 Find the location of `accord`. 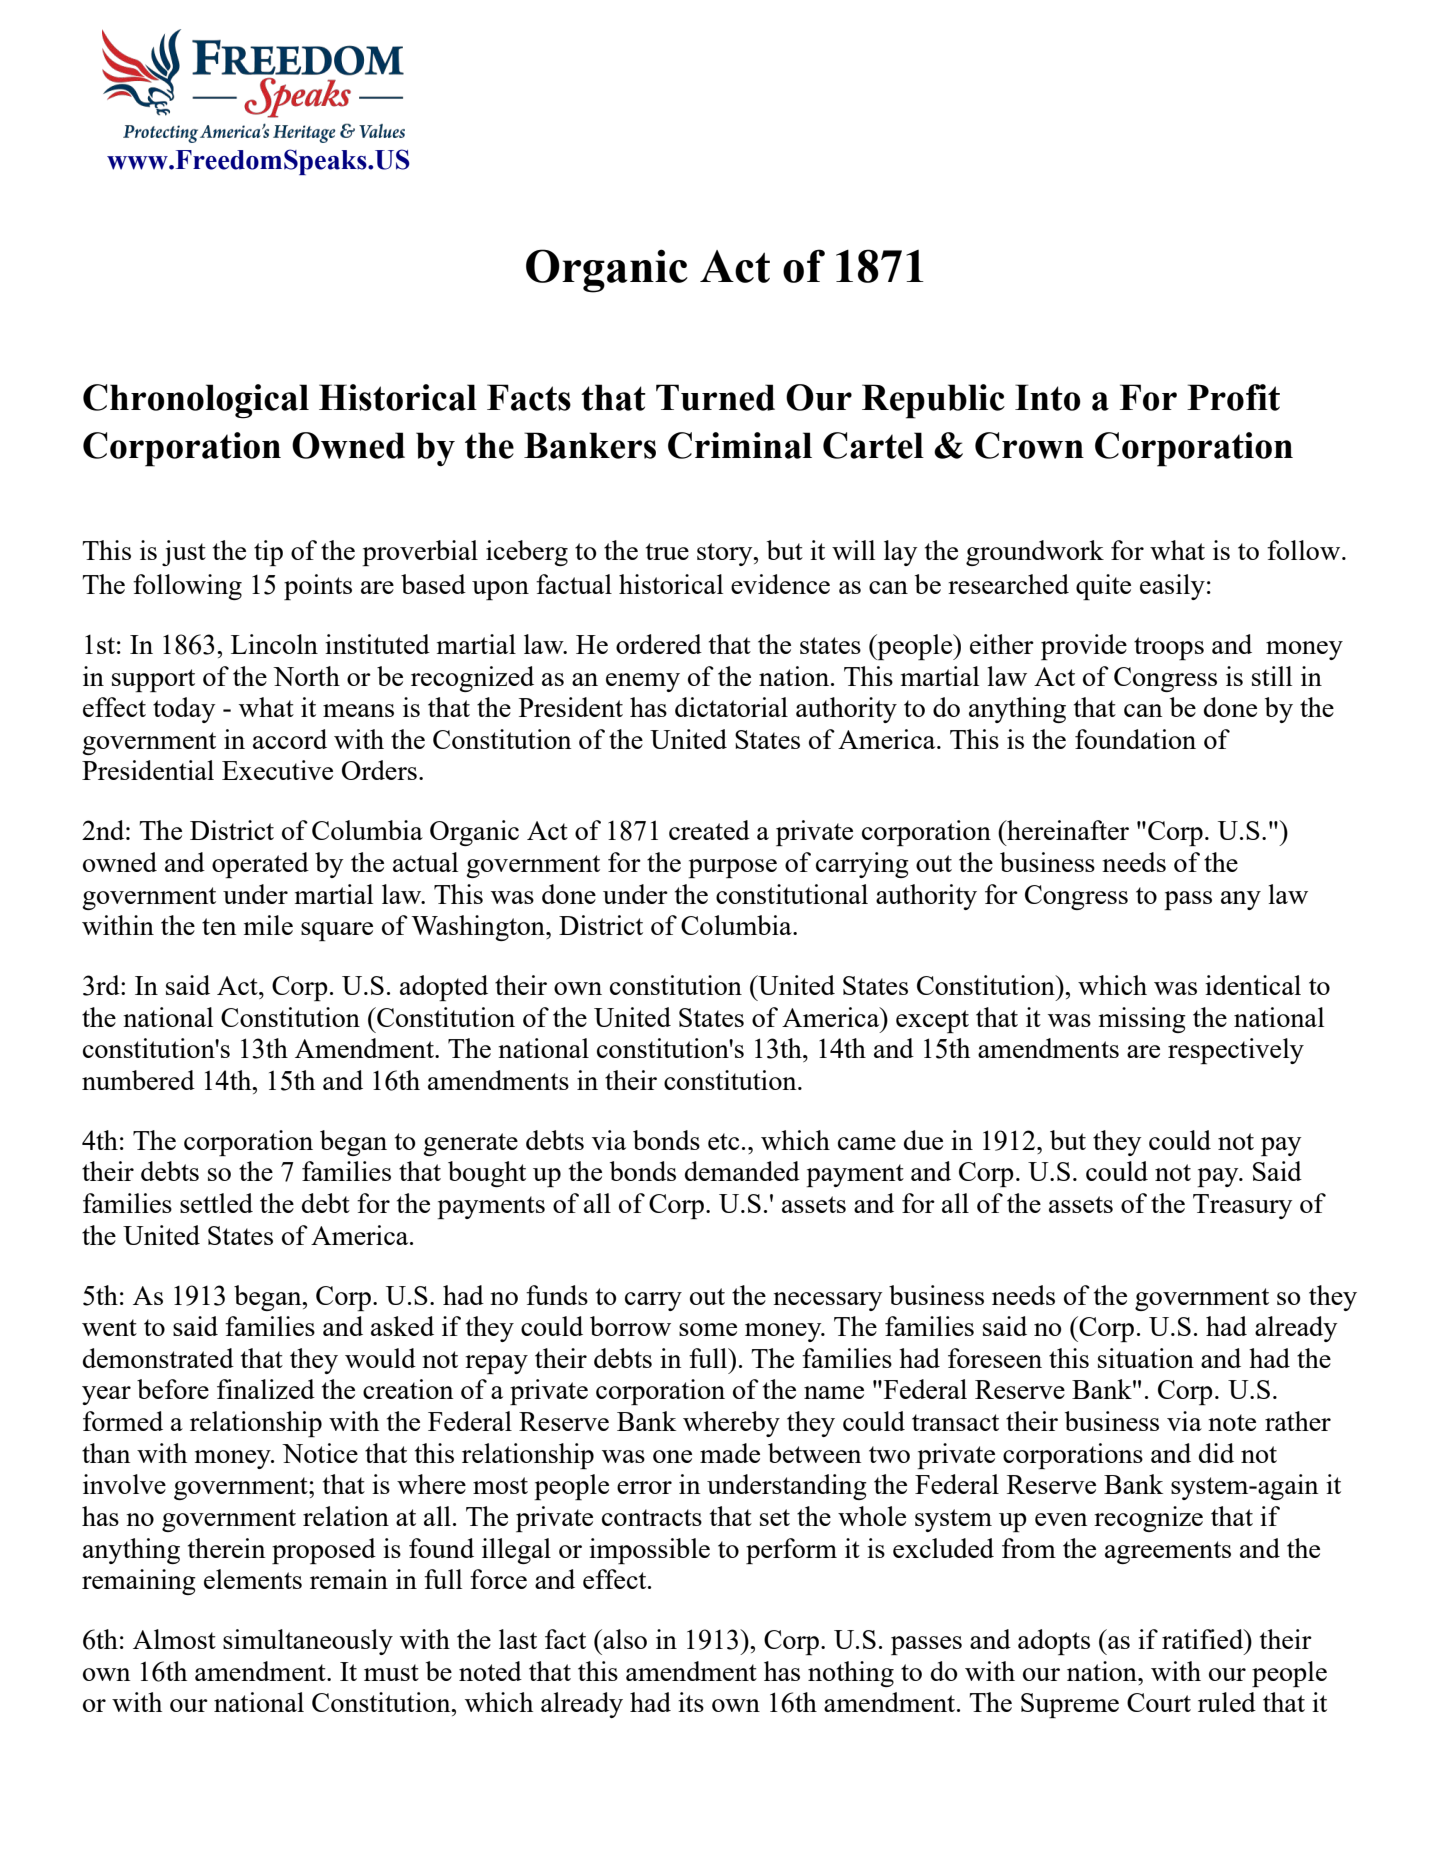

accord is located at coordinates (290, 739).
